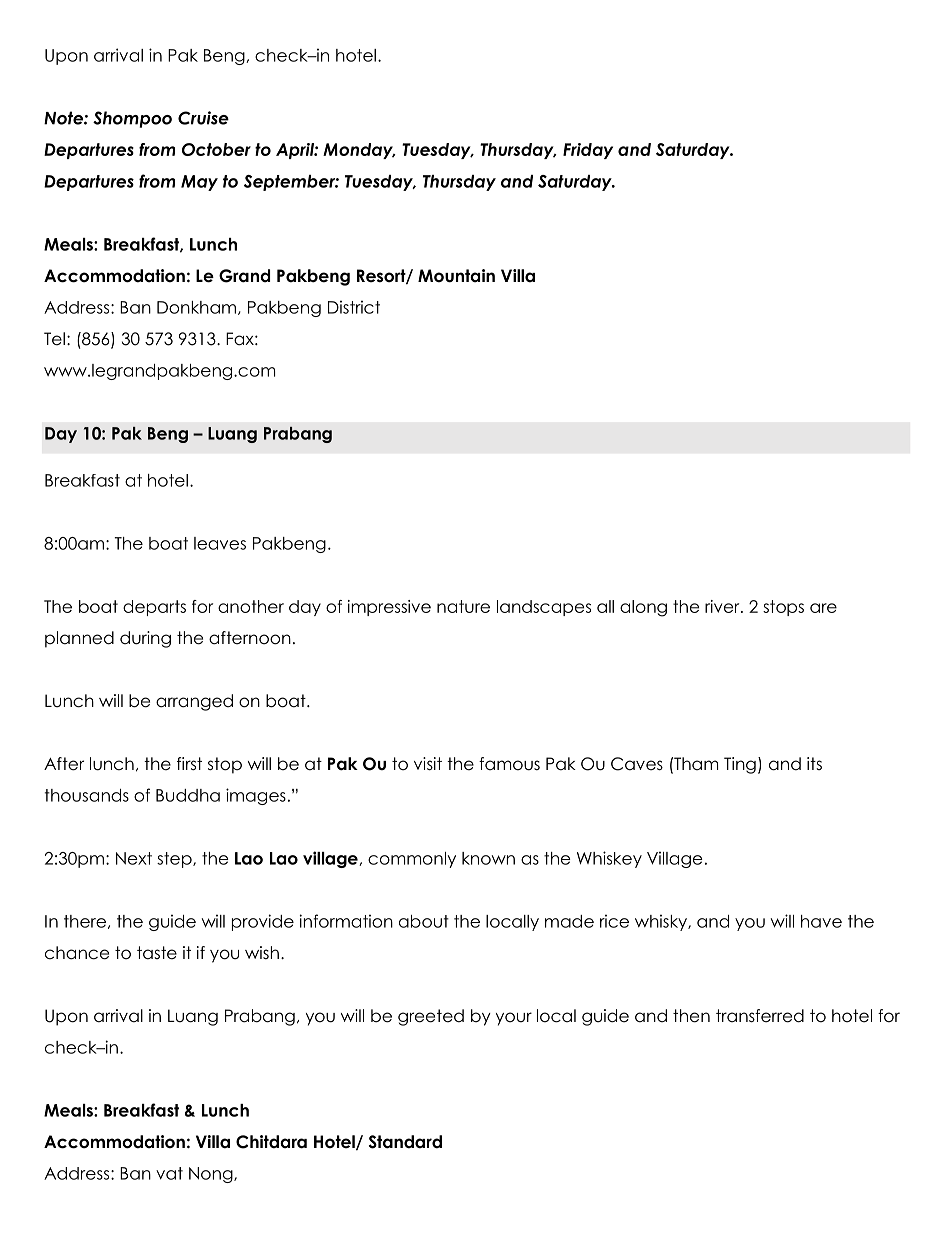 Image resolution: width=952 pixels, height=1233 pixels. What do you see at coordinates (169, 1173) in the document?
I see `vat` at bounding box center [169, 1173].
